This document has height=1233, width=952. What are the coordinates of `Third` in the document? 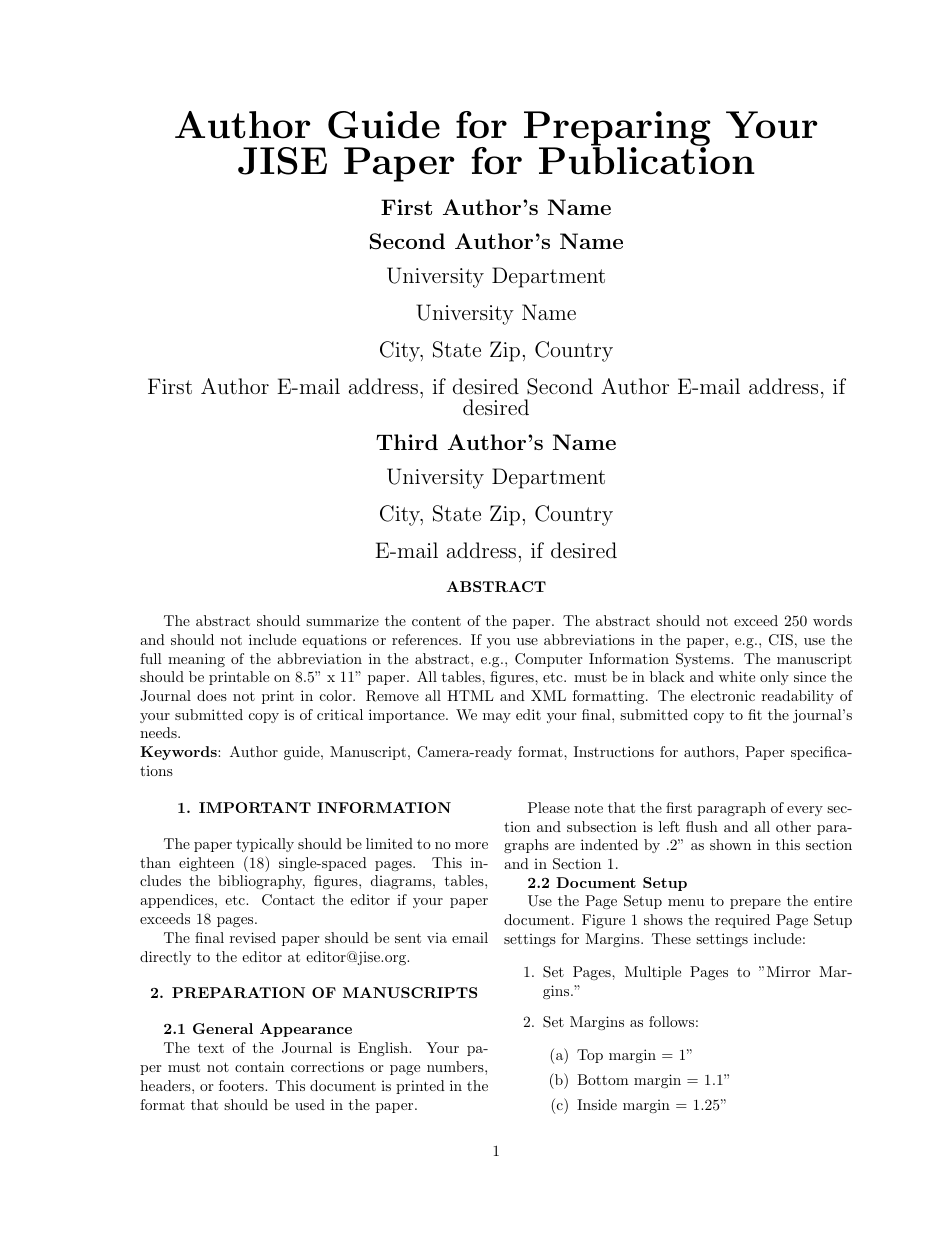 It's located at (407, 442).
